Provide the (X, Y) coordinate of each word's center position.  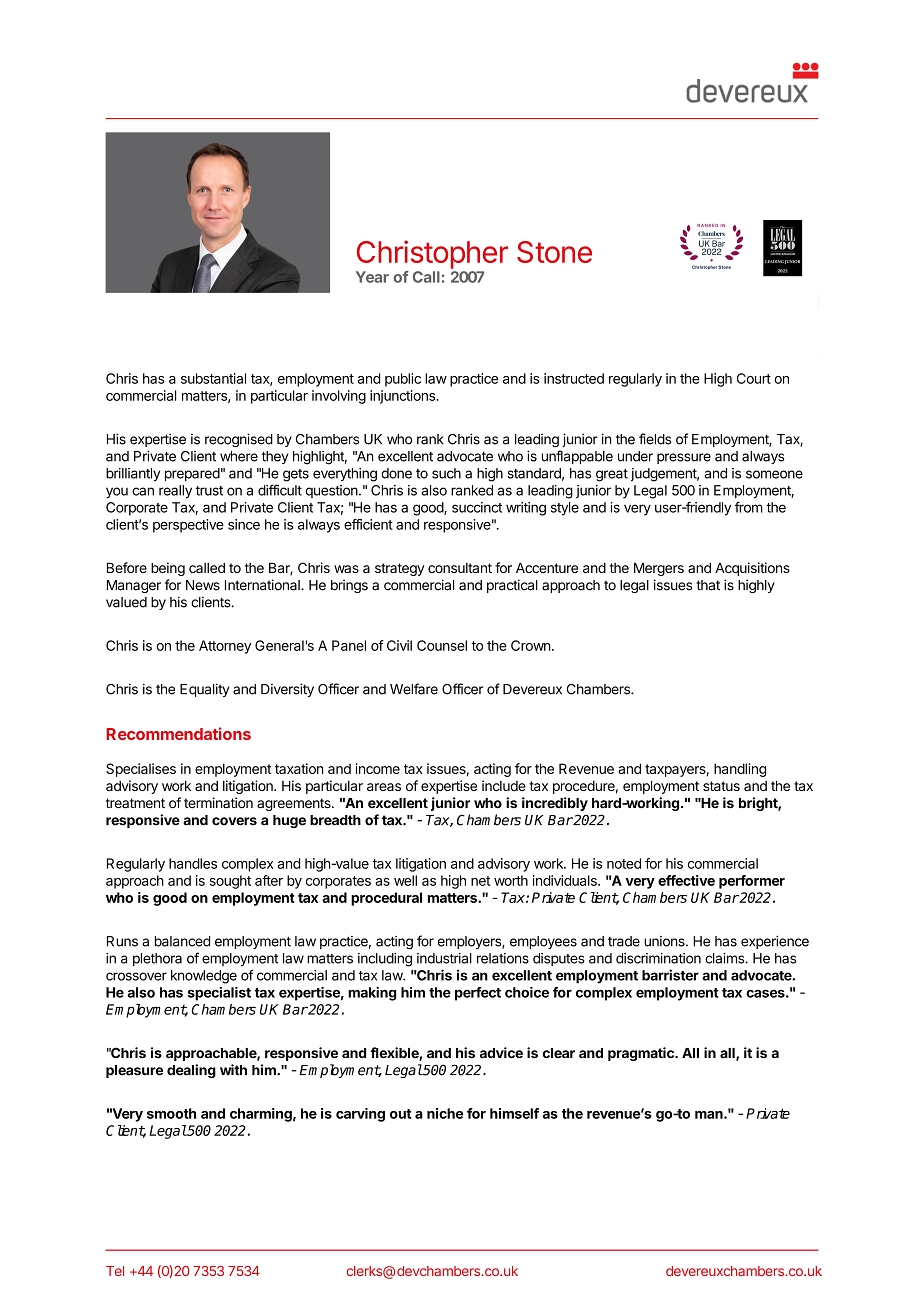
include (504, 785)
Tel (115, 1271)
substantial (213, 378)
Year (372, 277)
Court (754, 378)
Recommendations (178, 733)
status (721, 786)
